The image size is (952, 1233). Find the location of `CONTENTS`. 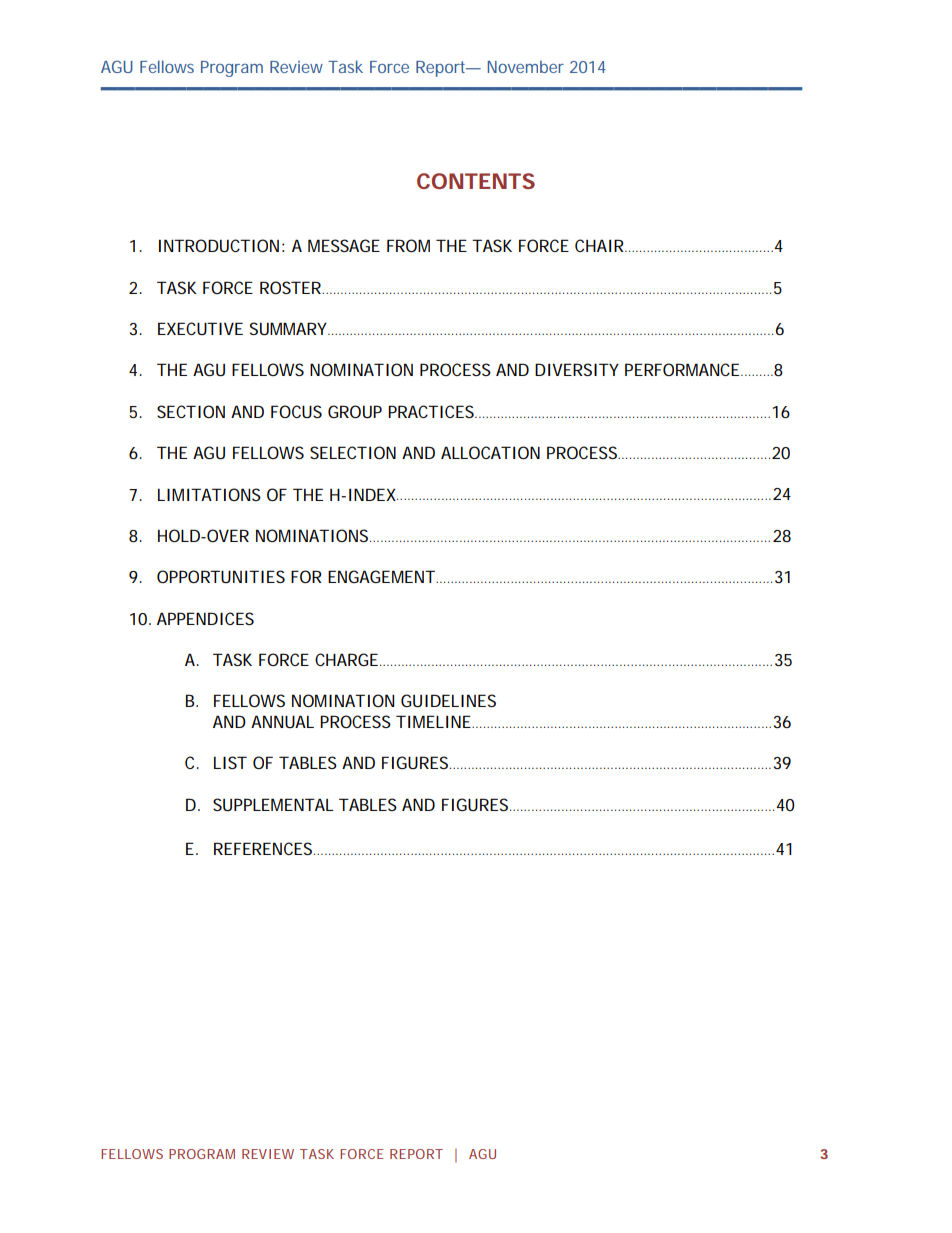

CONTENTS is located at coordinates (476, 181).
